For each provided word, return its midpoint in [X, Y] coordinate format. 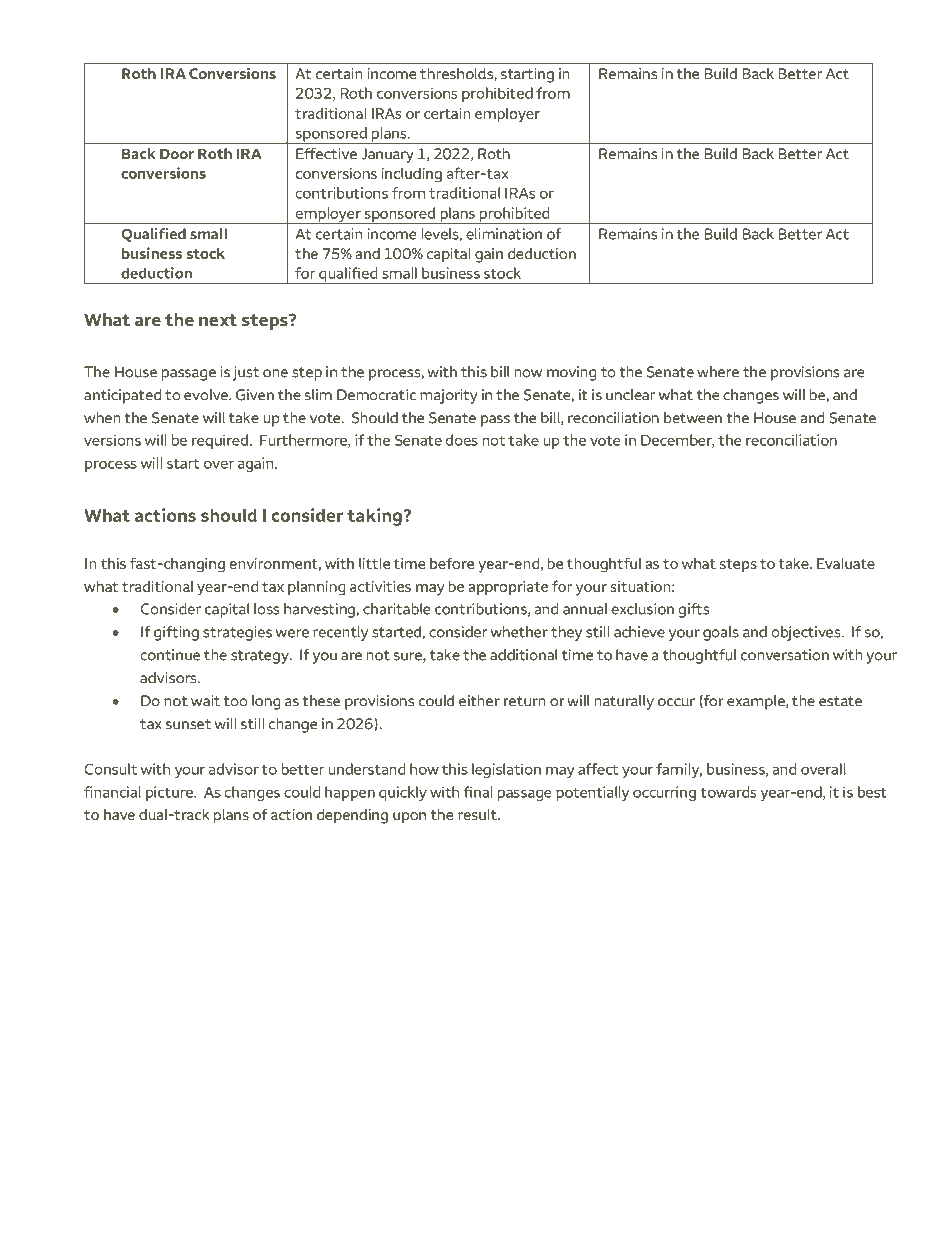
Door [177, 153]
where [718, 372]
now [528, 373]
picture [170, 793]
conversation [785, 655]
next [218, 320]
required [221, 441]
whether [519, 632]
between [693, 418]
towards [728, 792]
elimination [504, 234]
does [462, 440]
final [478, 792]
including [412, 175]
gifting [176, 633]
